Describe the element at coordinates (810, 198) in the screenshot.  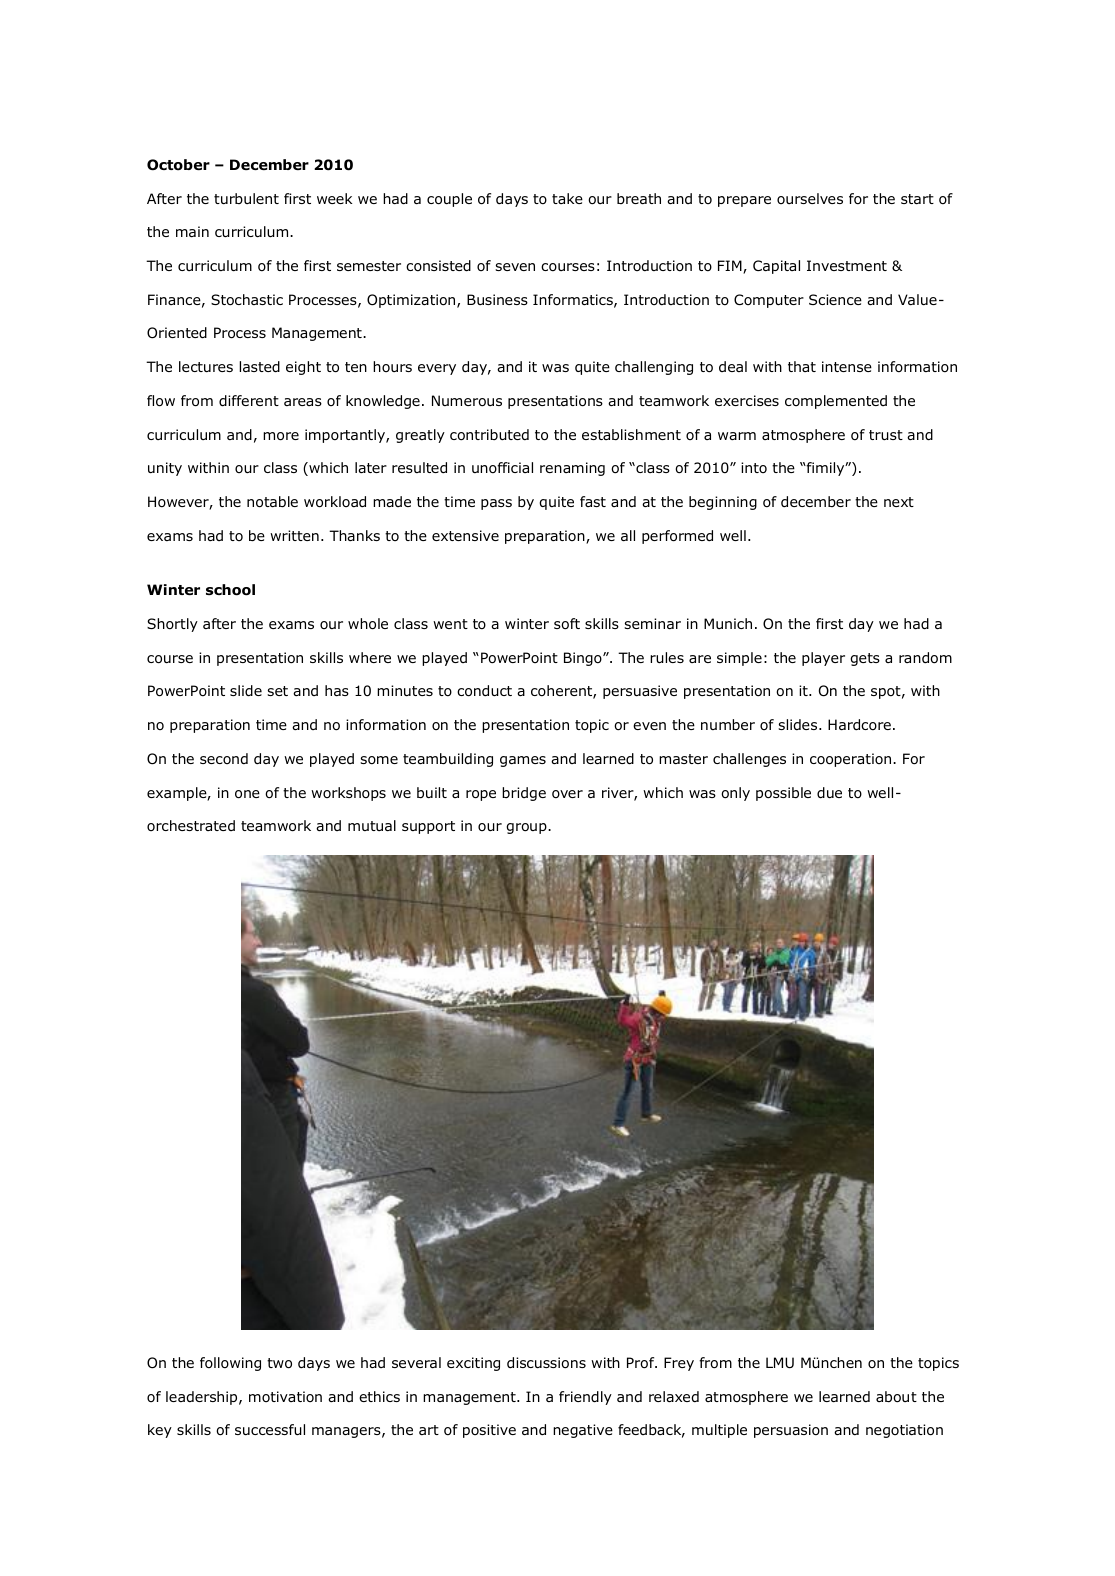
I see `ourselves` at that location.
